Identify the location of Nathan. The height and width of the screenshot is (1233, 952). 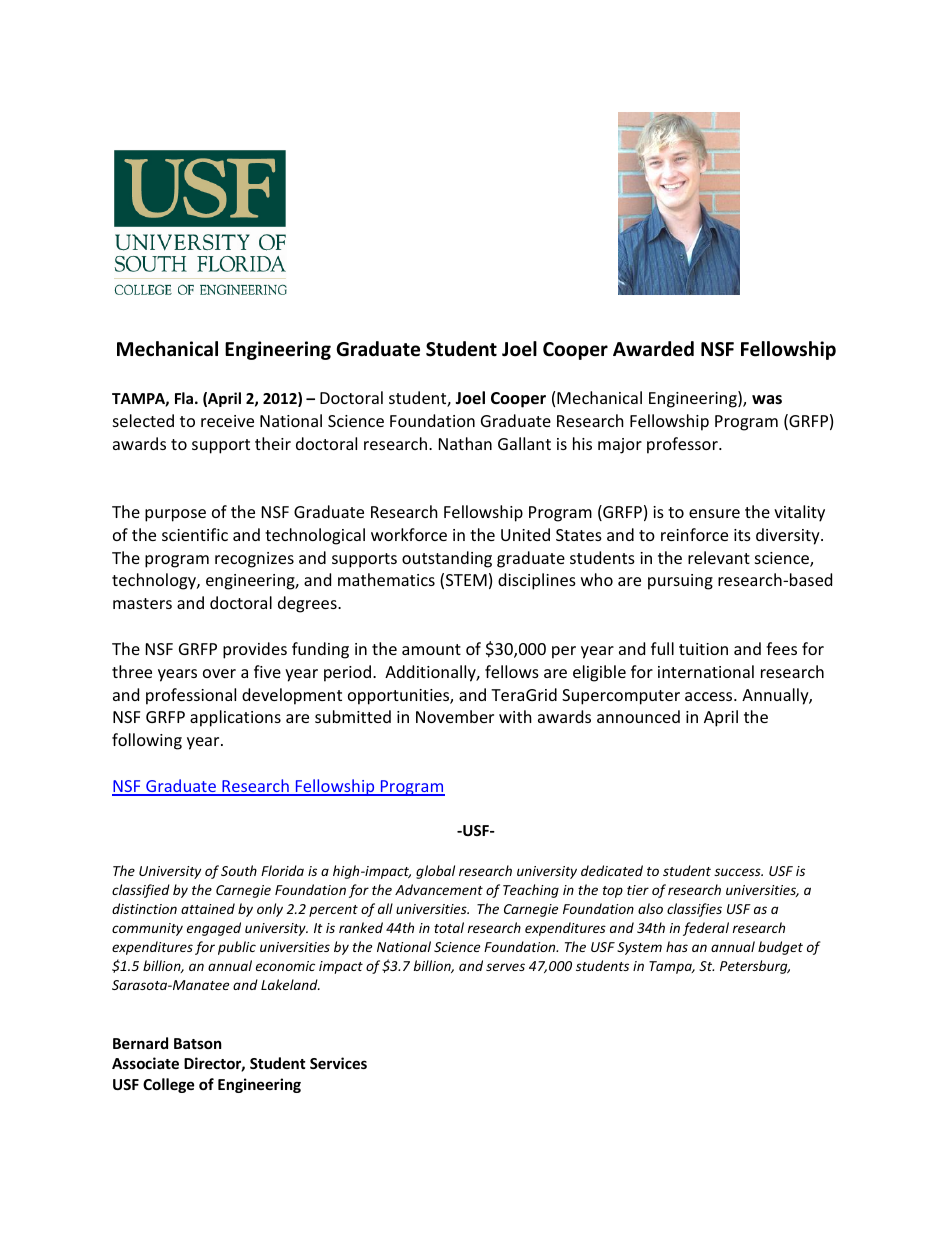
(465, 443).
